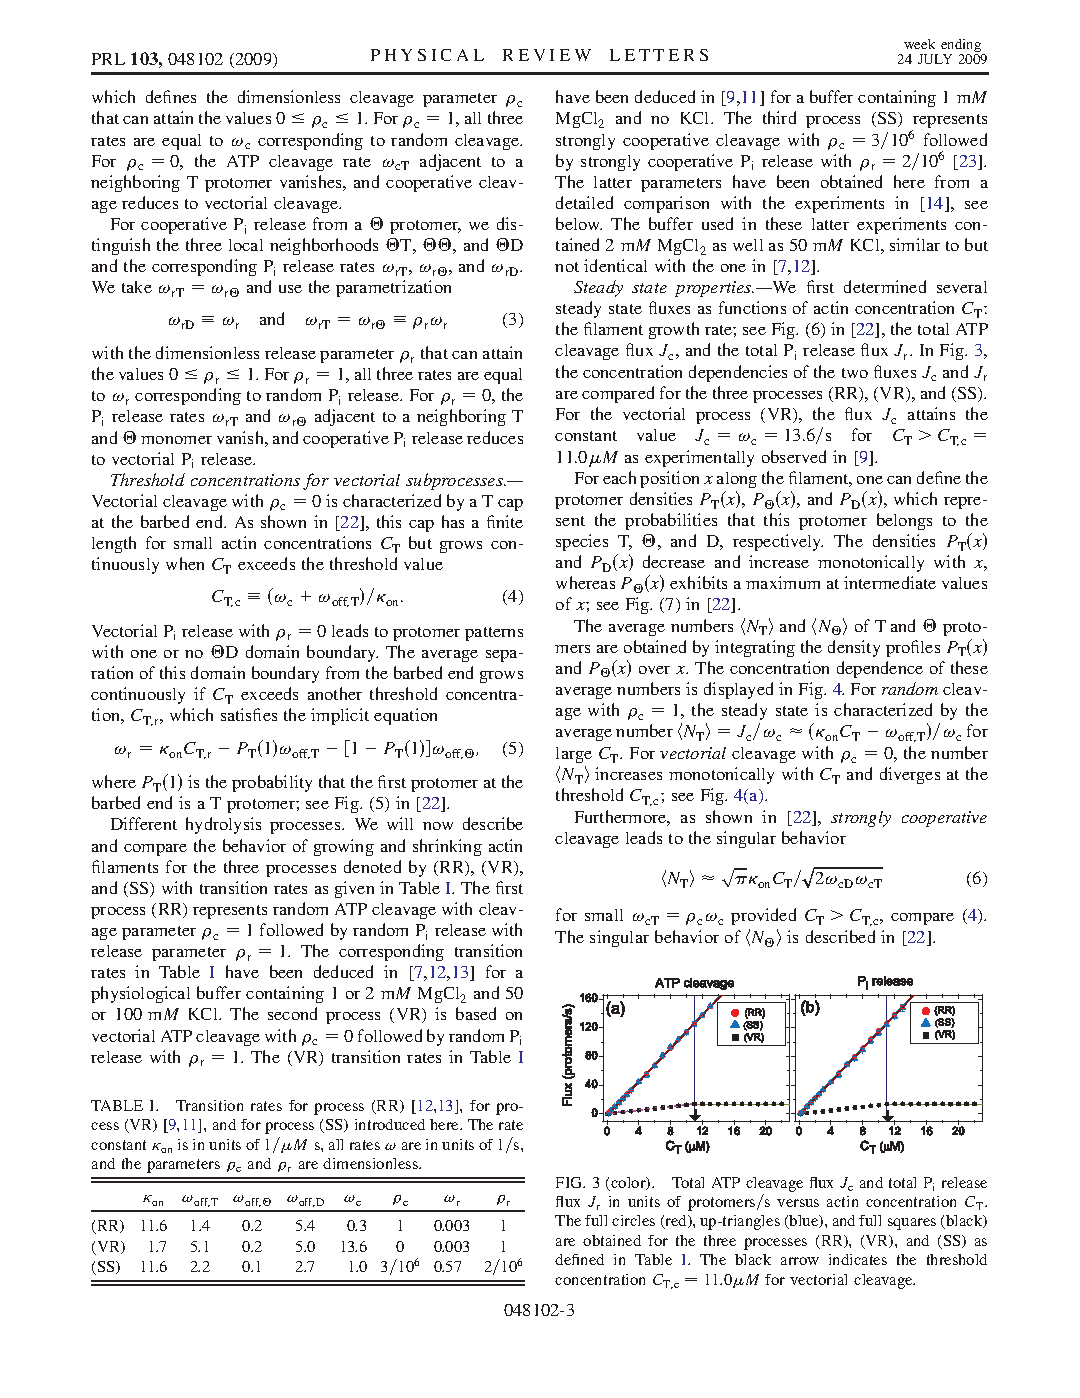  What do you see at coordinates (547, 55) in the page?
I see `REVIEW` at bounding box center [547, 55].
